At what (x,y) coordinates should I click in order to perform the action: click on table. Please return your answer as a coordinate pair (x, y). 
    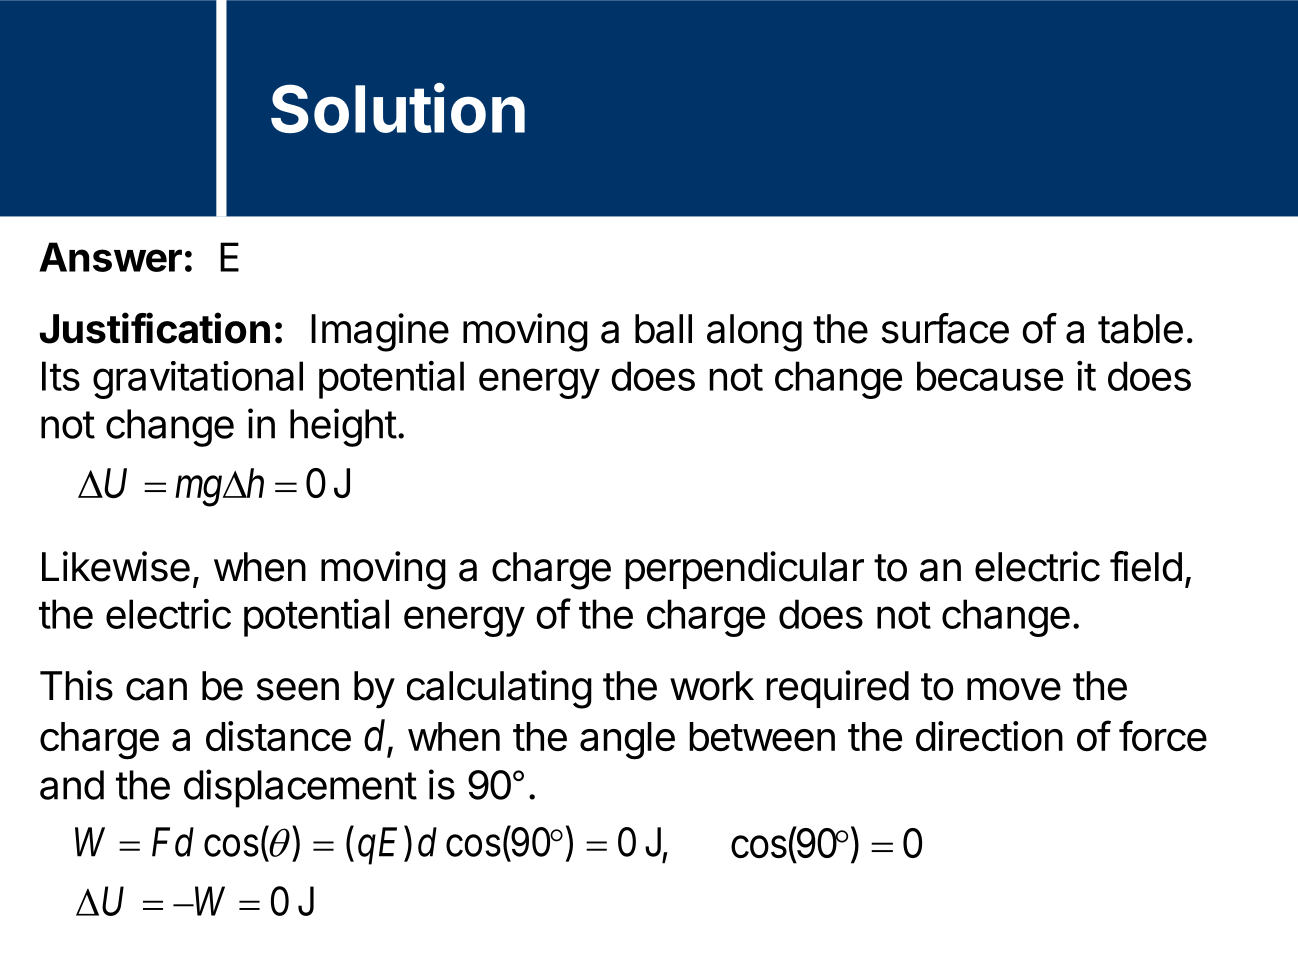
    Looking at the image, I should click on (1140, 329).
